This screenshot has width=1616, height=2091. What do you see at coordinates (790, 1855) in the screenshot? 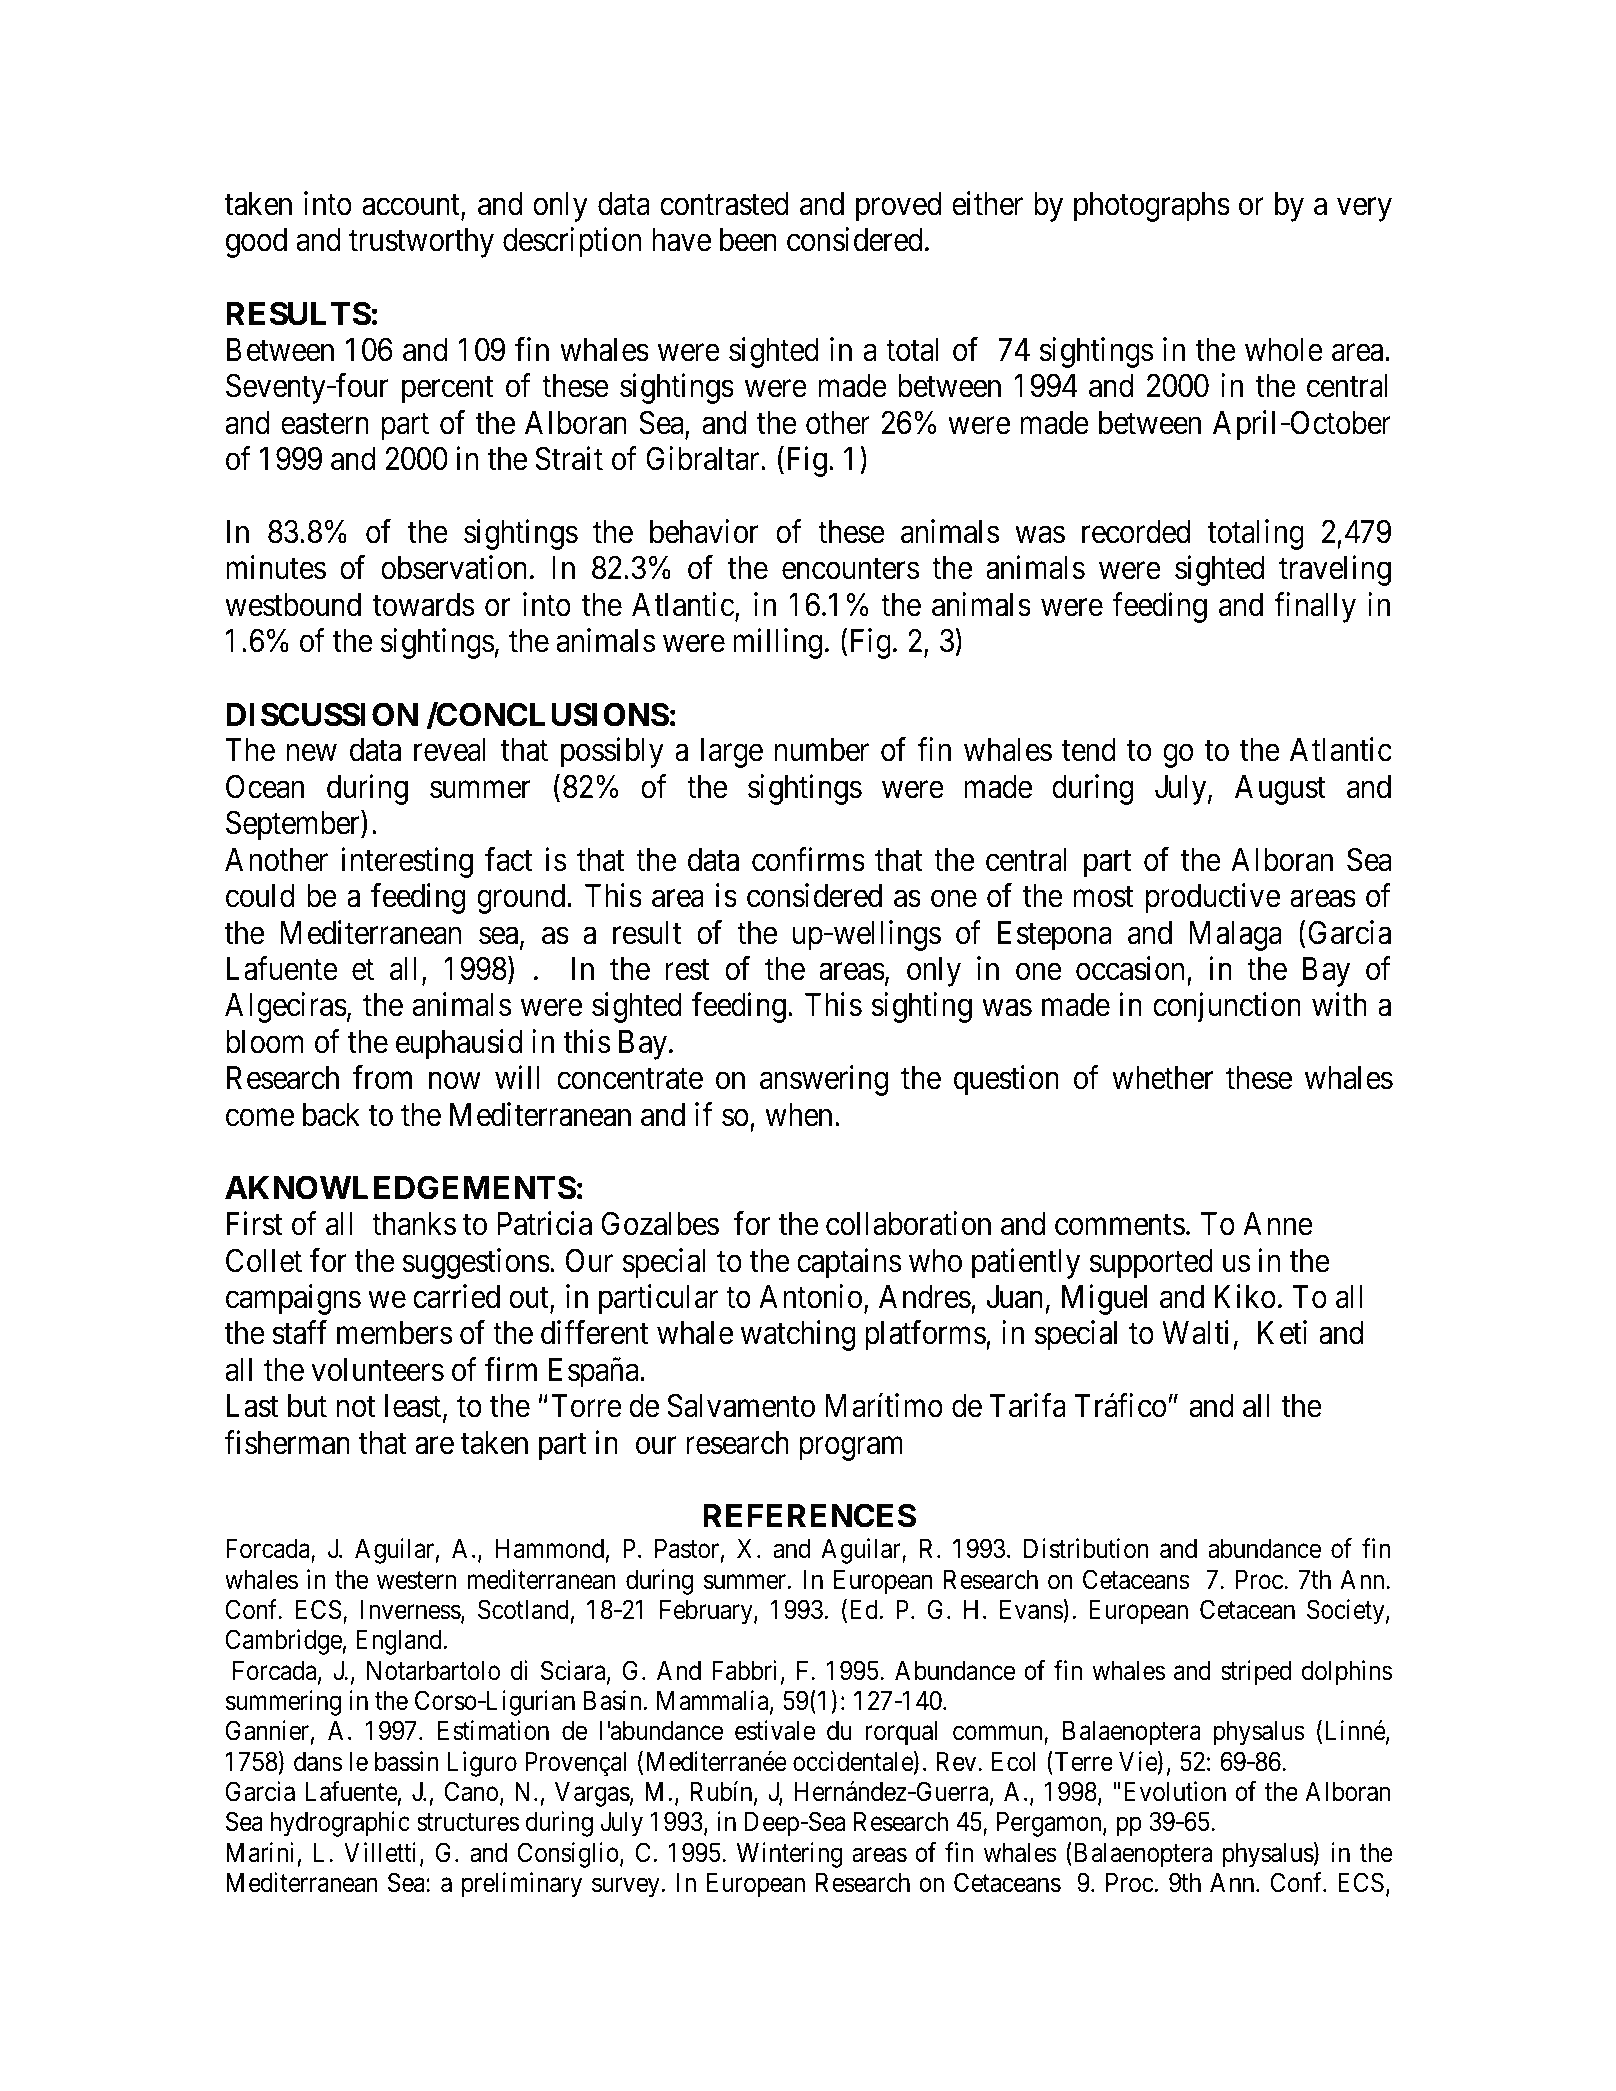
I see `Wintering` at bounding box center [790, 1855].
